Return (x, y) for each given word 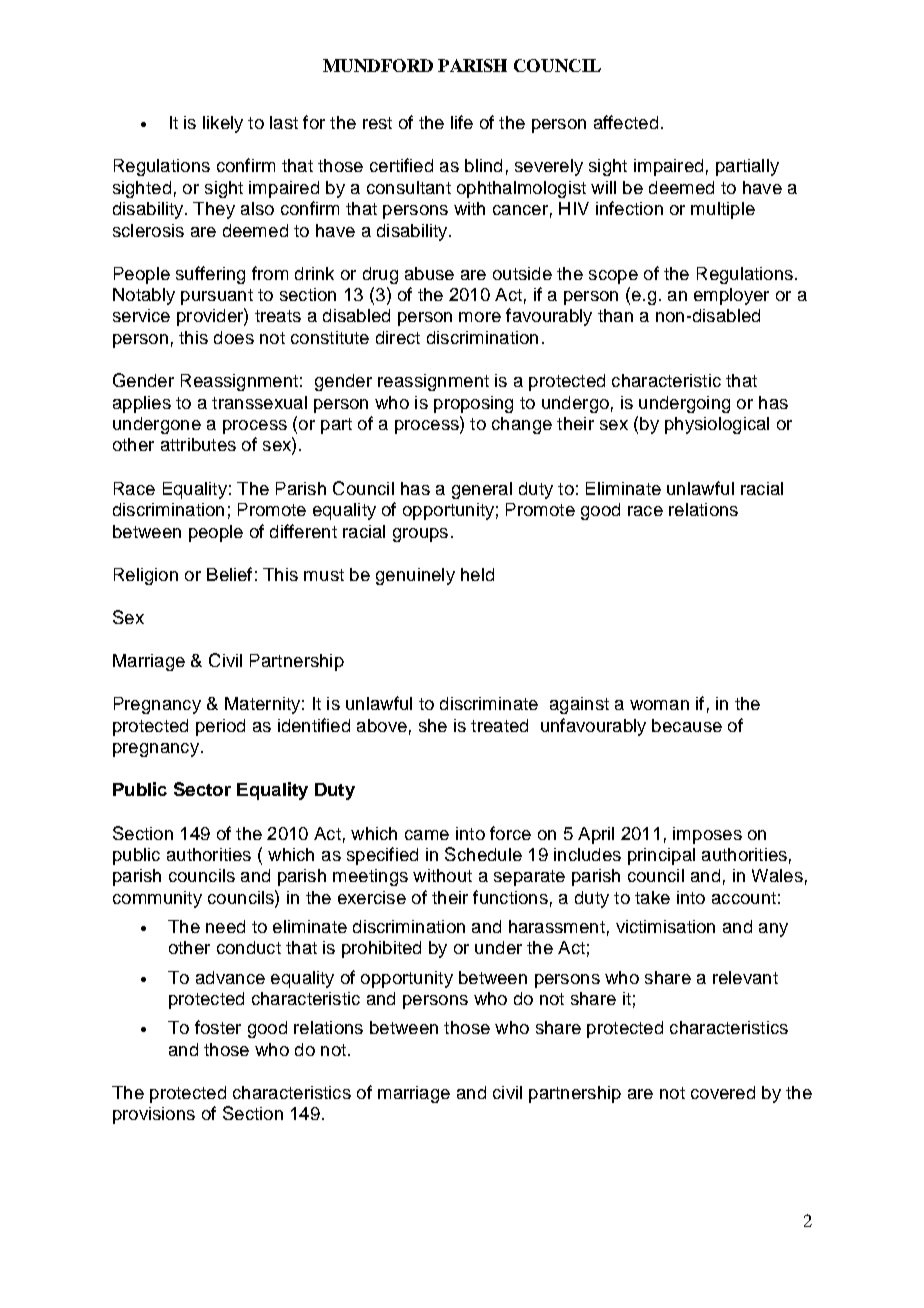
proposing (473, 404)
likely (223, 124)
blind (483, 165)
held (477, 574)
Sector (202, 789)
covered (723, 1092)
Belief (229, 574)
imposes (707, 835)
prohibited (381, 949)
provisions (154, 1115)
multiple (723, 210)
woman (659, 705)
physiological (717, 425)
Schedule (483, 854)
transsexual (259, 402)
